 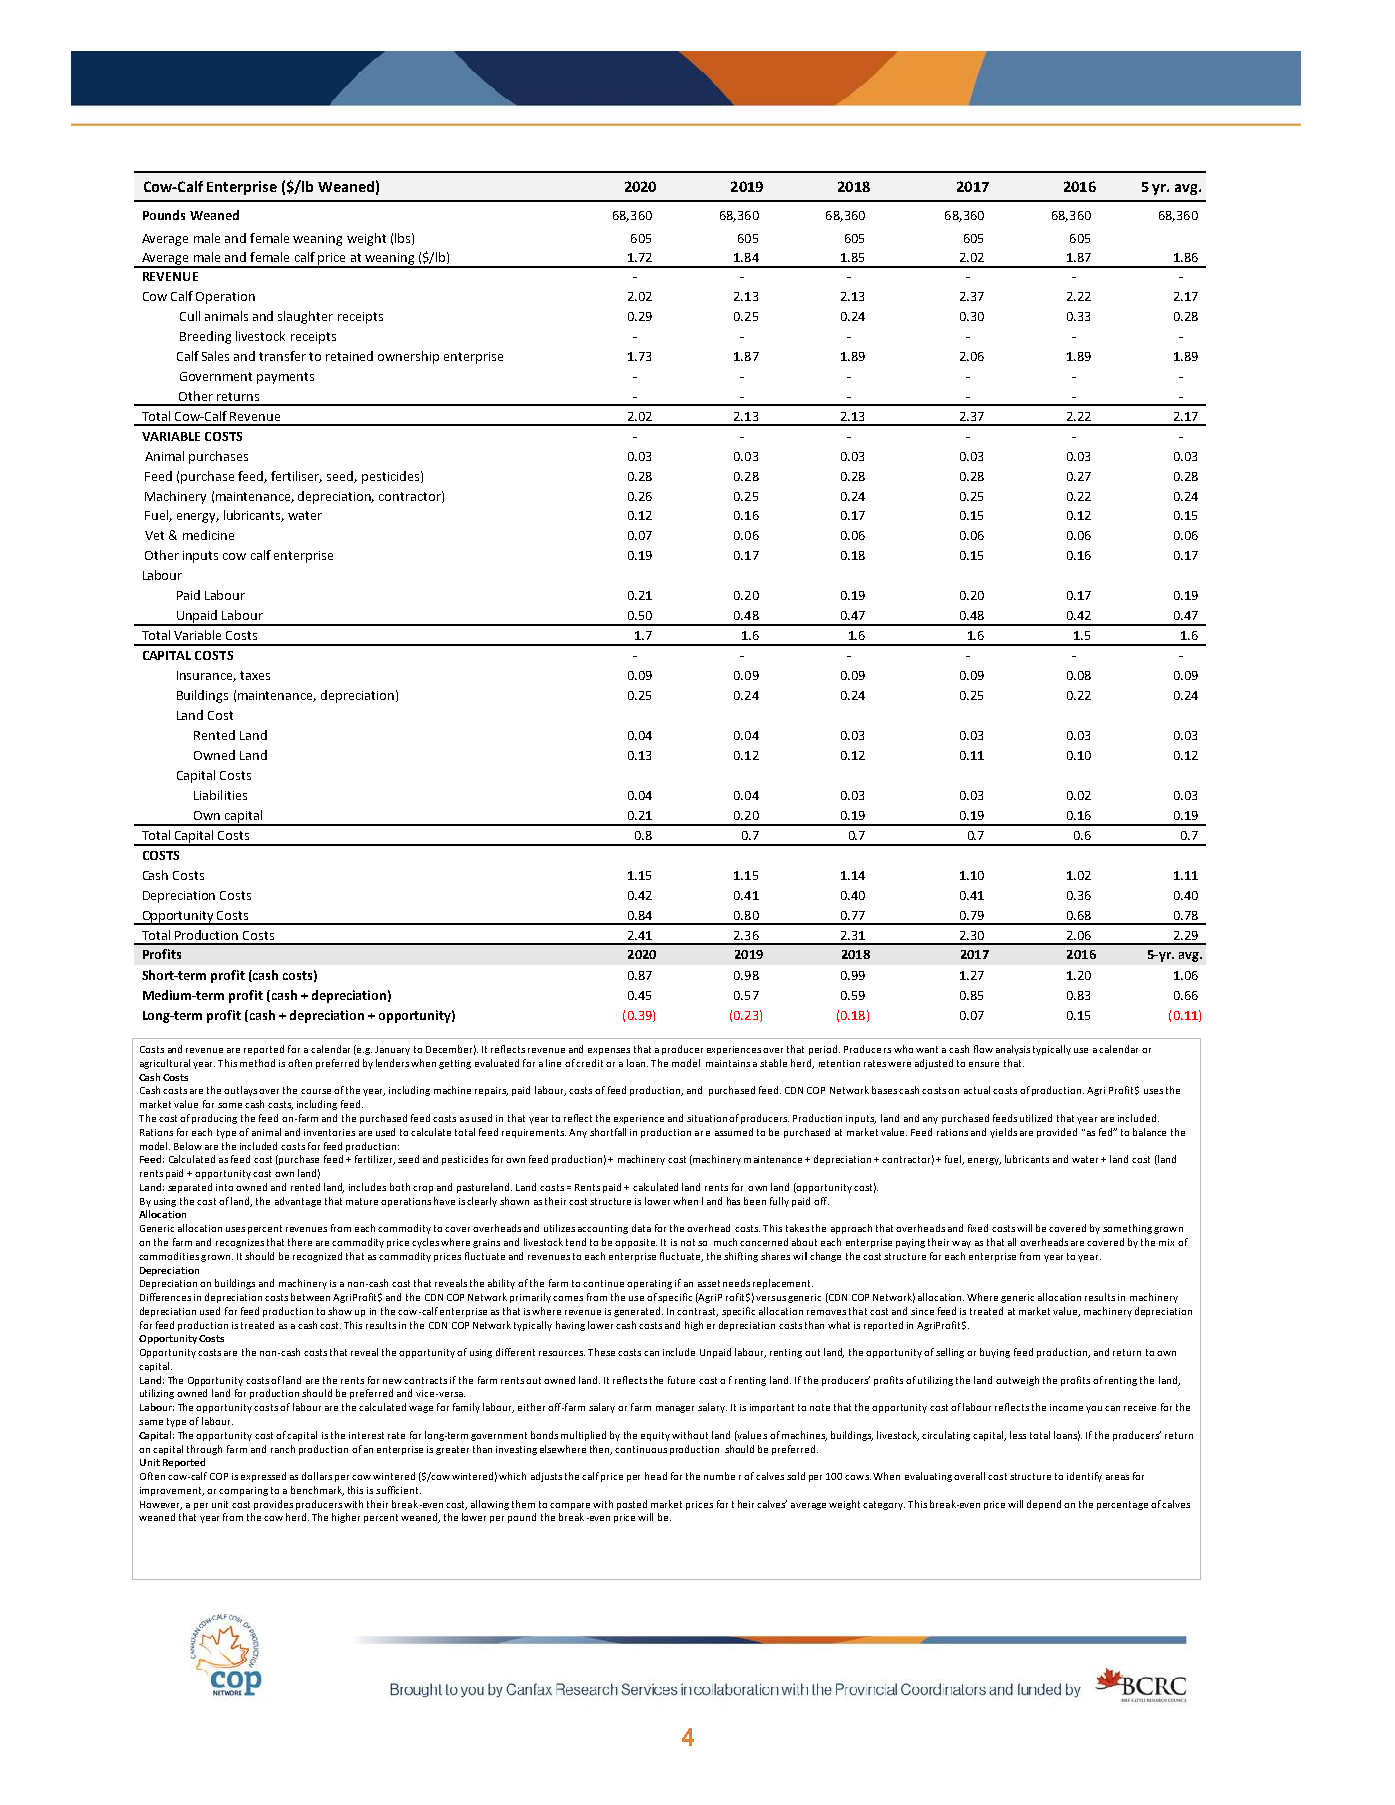 I want to click on ownership, so click(x=408, y=357).
